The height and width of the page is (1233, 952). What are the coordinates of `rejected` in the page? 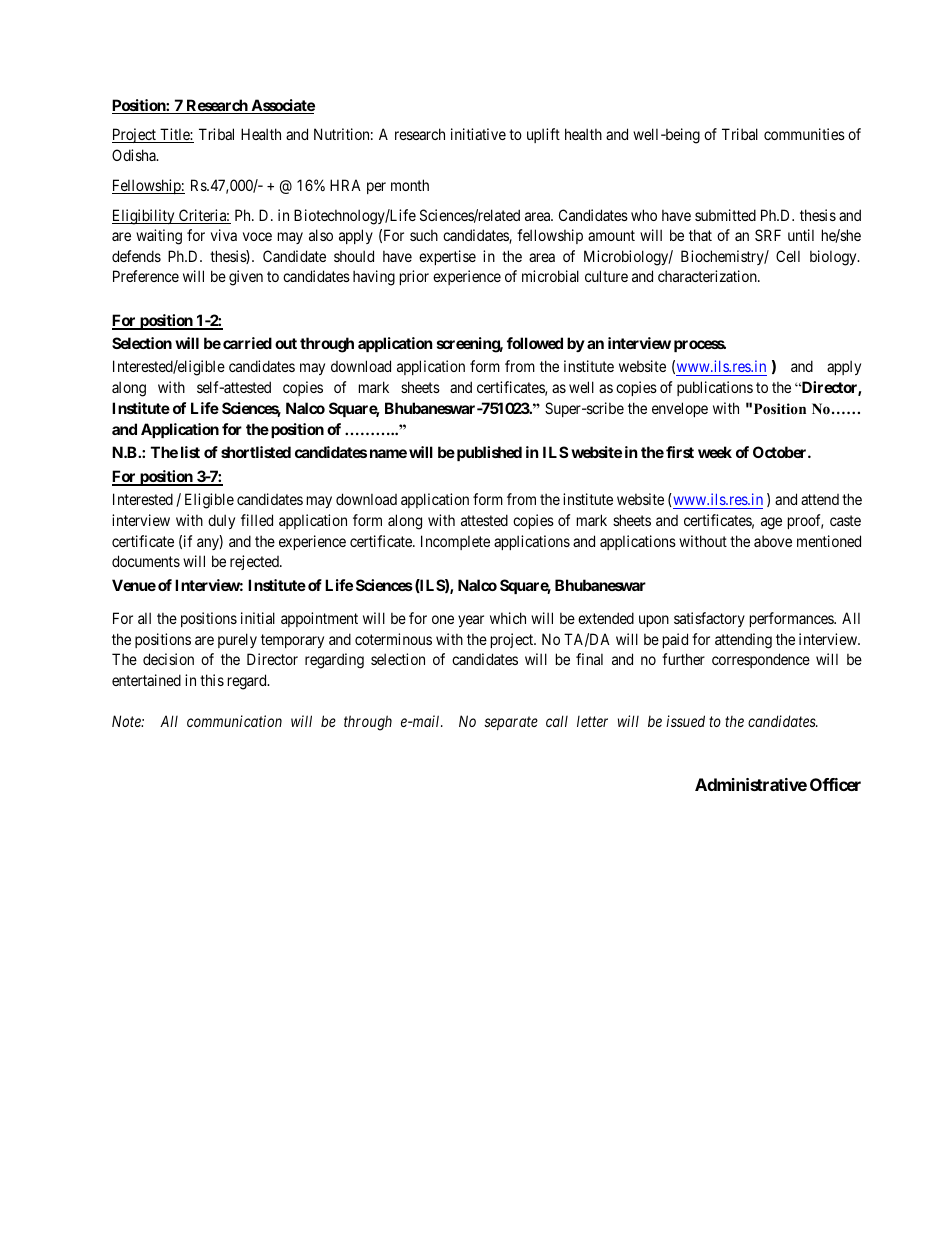 It's located at (255, 562).
